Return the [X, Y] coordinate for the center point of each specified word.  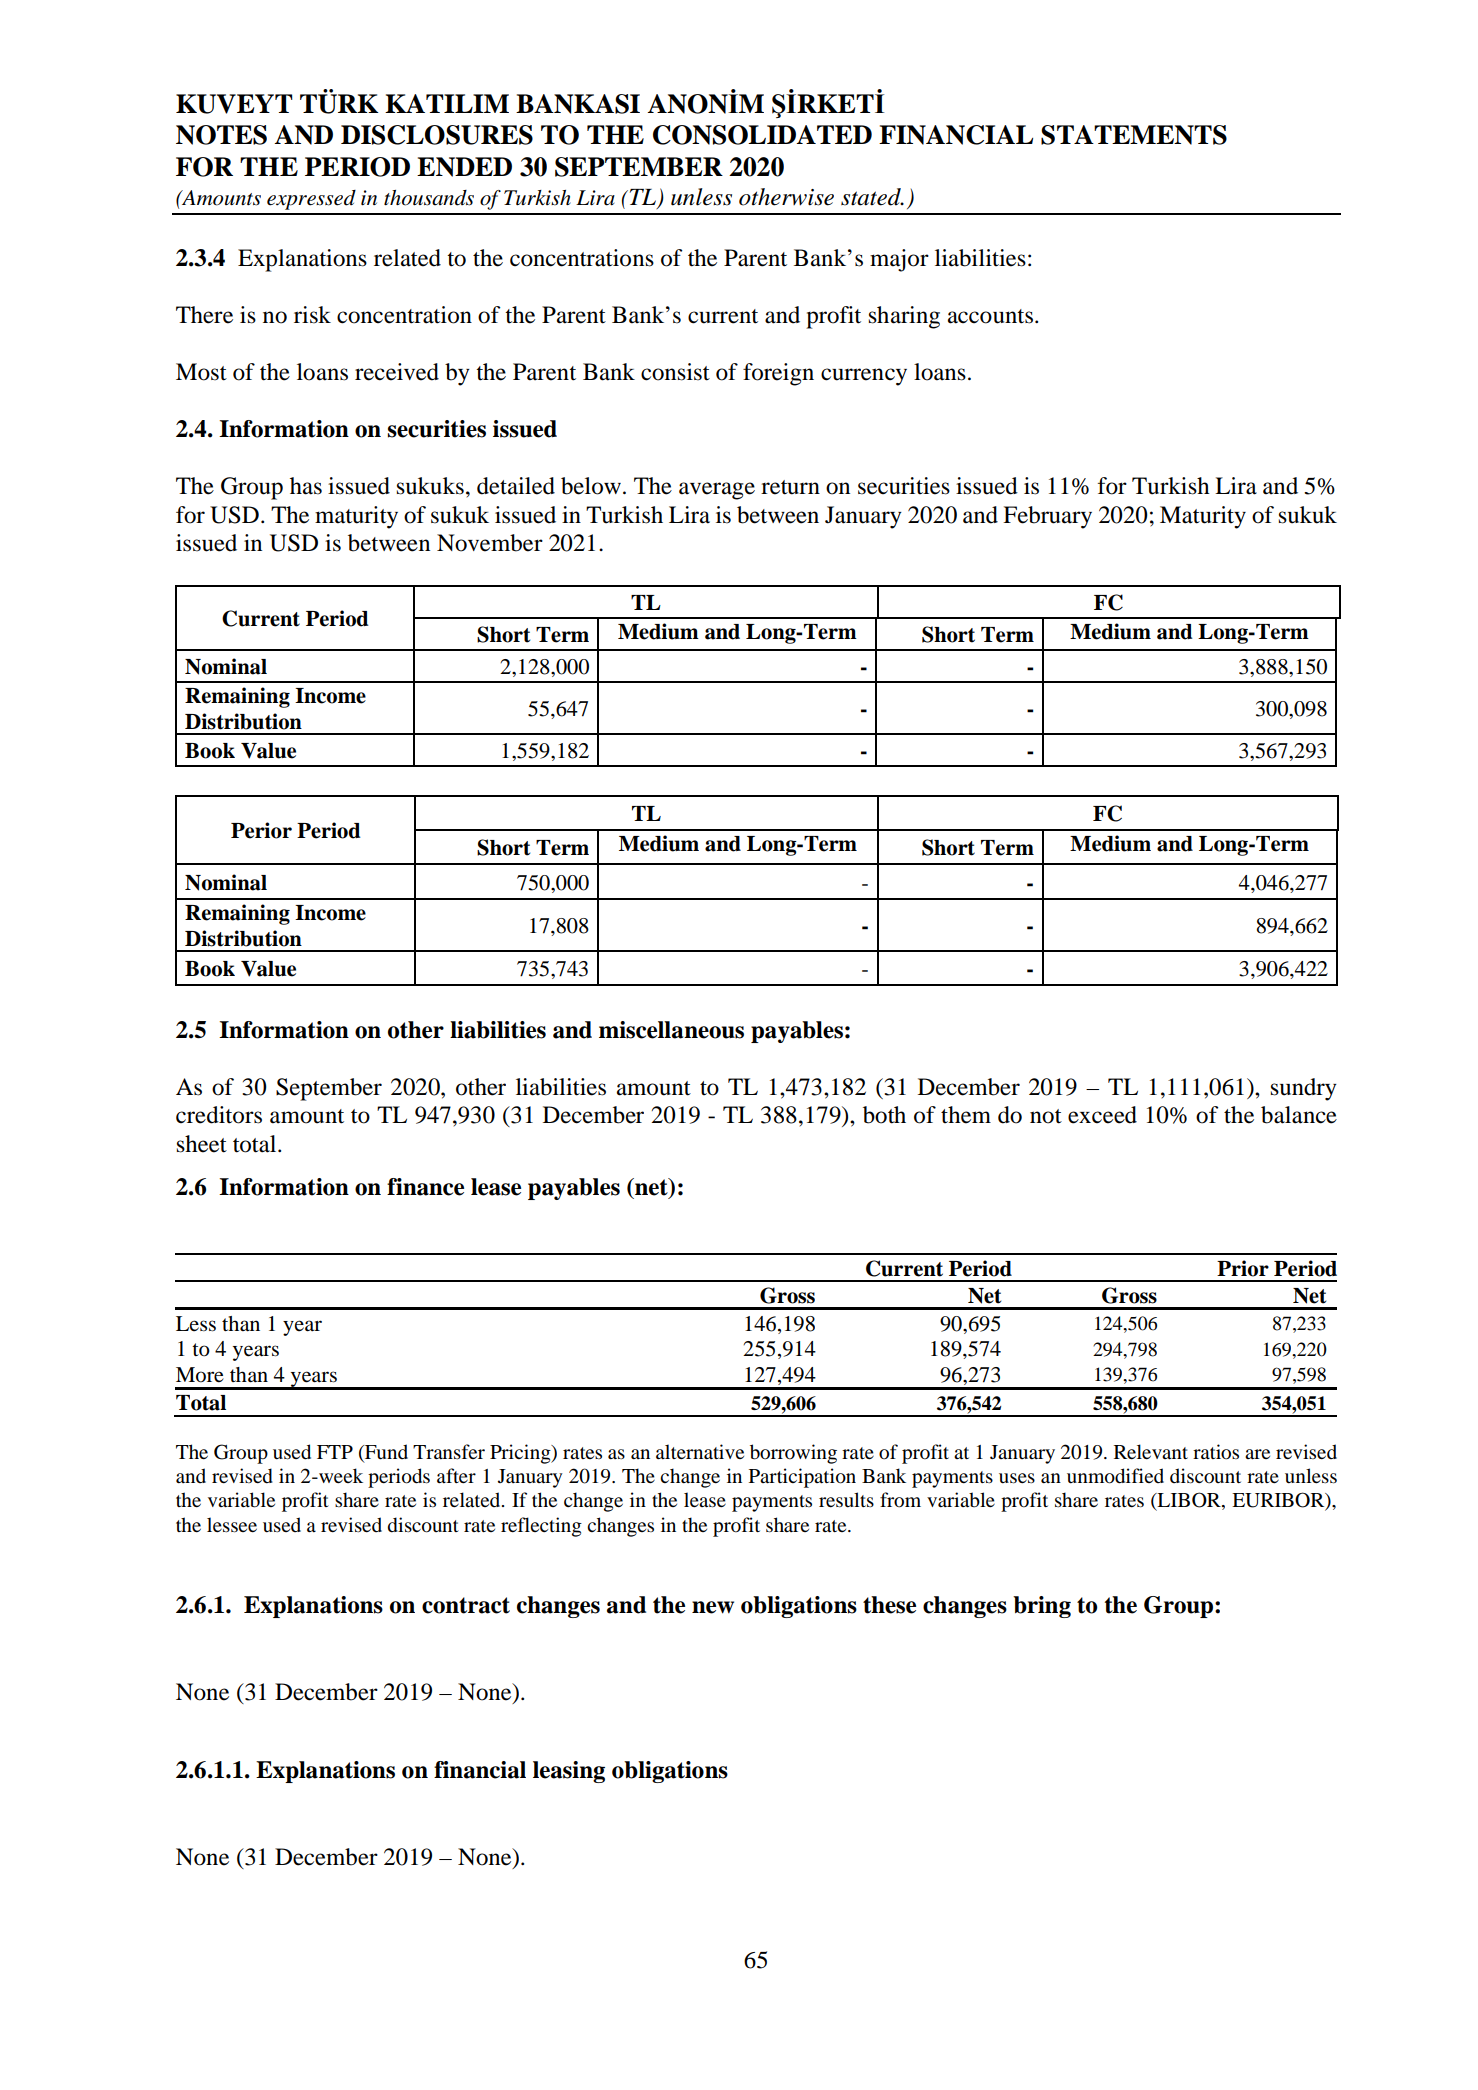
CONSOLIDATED [762, 135]
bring [1042, 1607]
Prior [1243, 1268]
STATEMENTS [1134, 135]
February [1047, 517]
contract [466, 1605]
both [884, 1115]
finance [425, 1187]
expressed [311, 200]
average [717, 491]
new [713, 1607]
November [490, 543]
